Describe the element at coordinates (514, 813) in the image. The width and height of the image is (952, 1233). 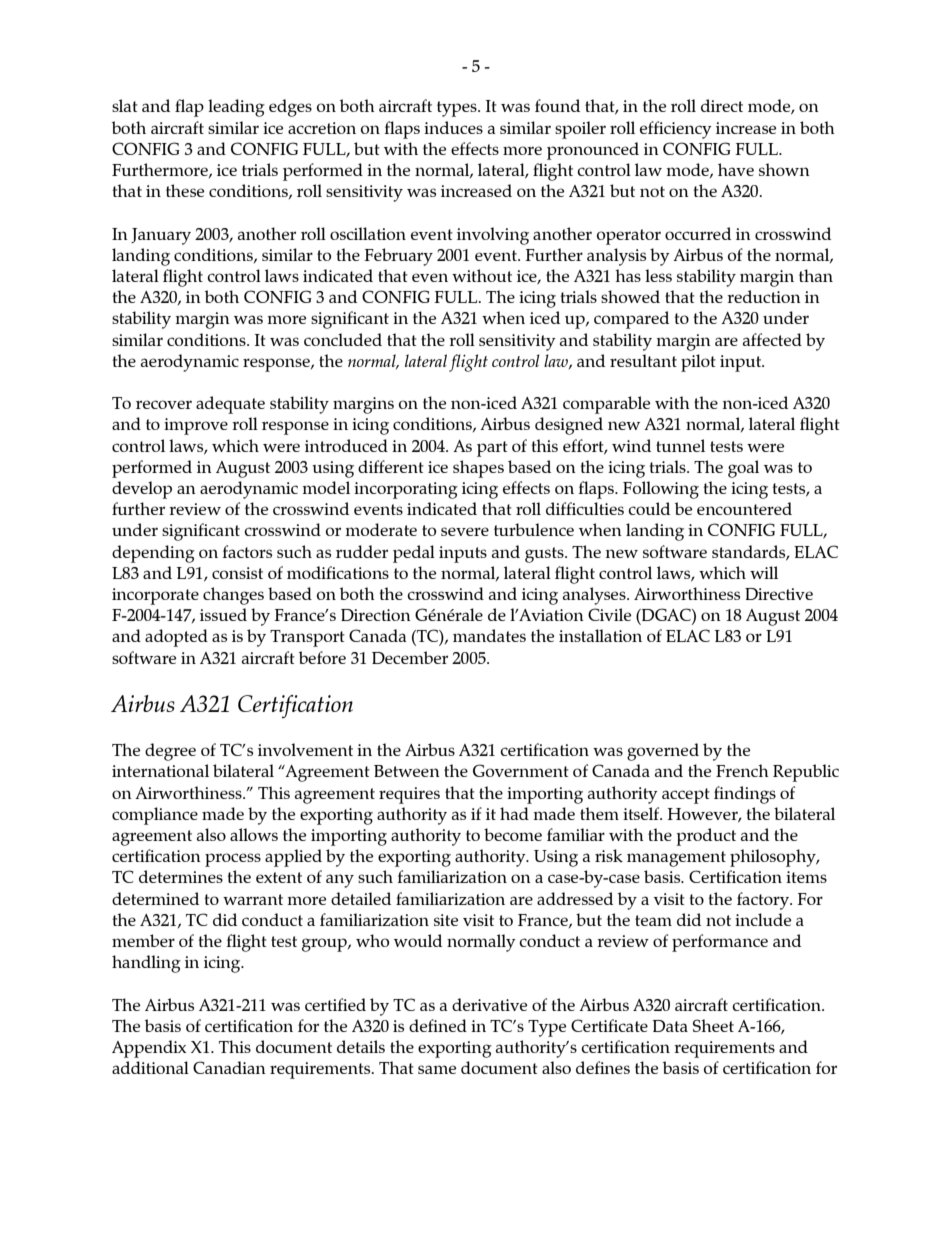
I see `had` at that location.
